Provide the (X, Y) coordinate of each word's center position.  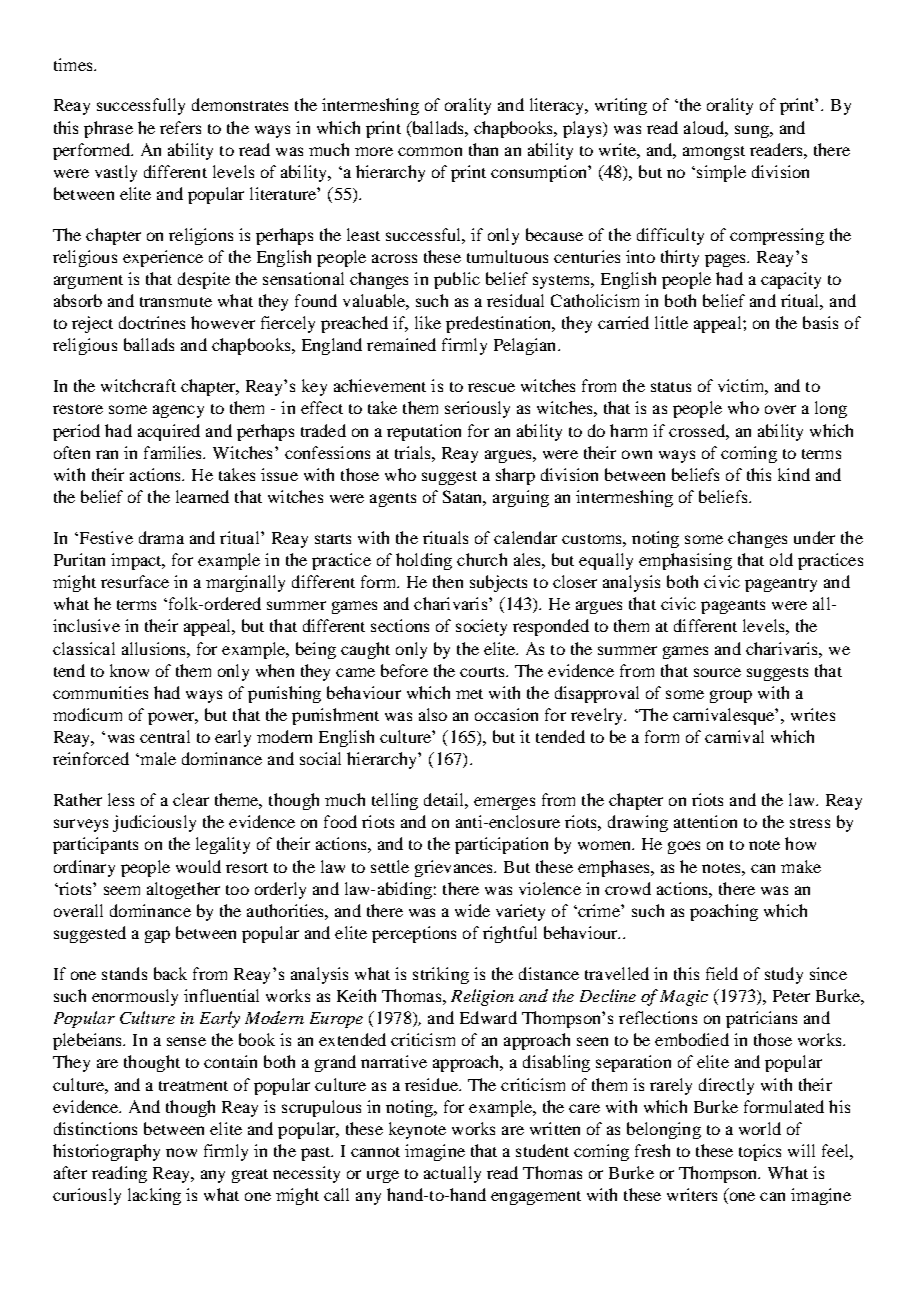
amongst (714, 153)
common (430, 151)
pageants (733, 607)
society (481, 627)
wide (472, 910)
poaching (724, 912)
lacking (154, 1196)
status (671, 387)
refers (180, 127)
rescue (491, 387)
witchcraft (138, 385)
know (129, 670)
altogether (183, 890)
